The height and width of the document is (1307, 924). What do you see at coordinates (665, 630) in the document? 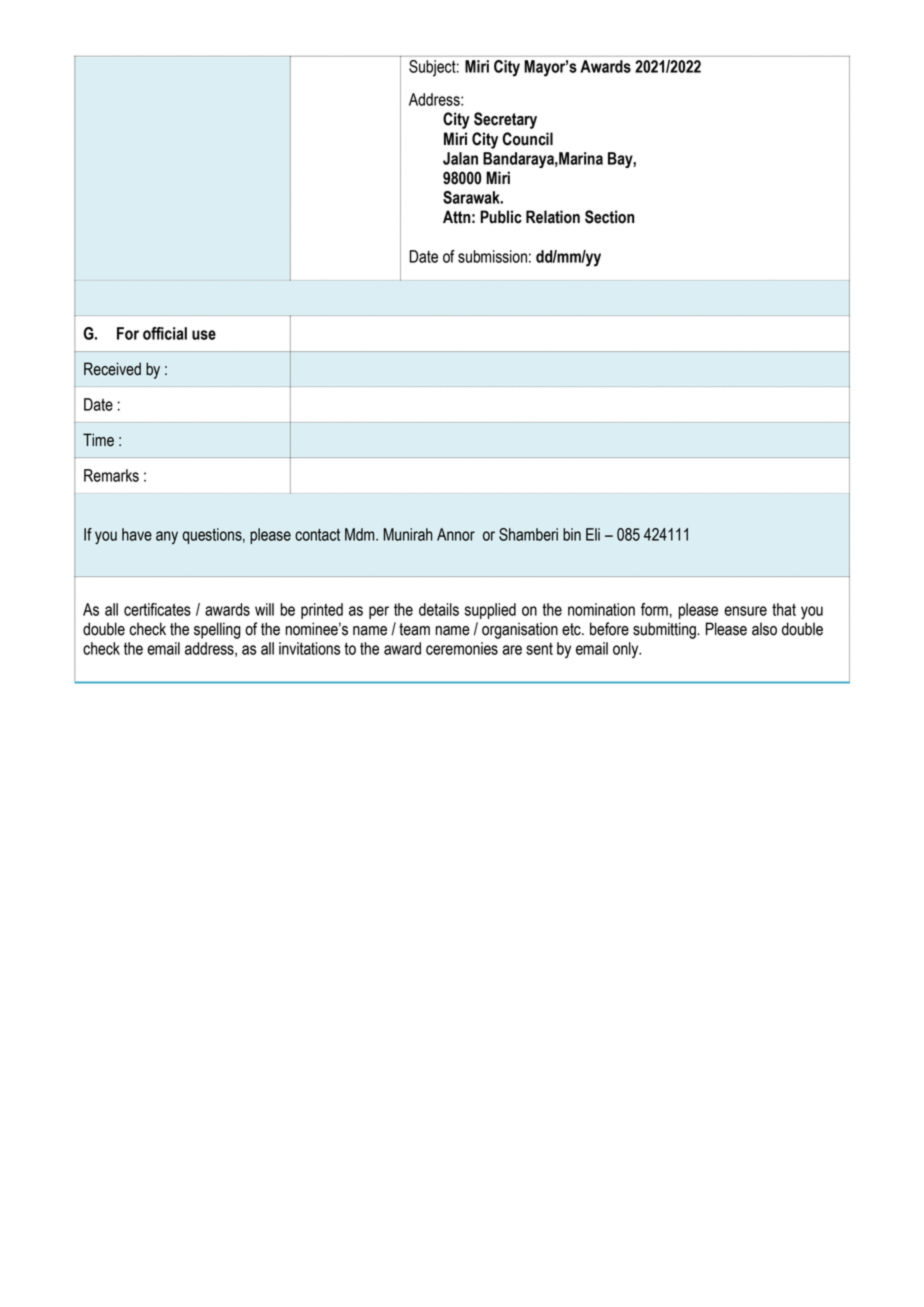
I see `submitting` at bounding box center [665, 630].
